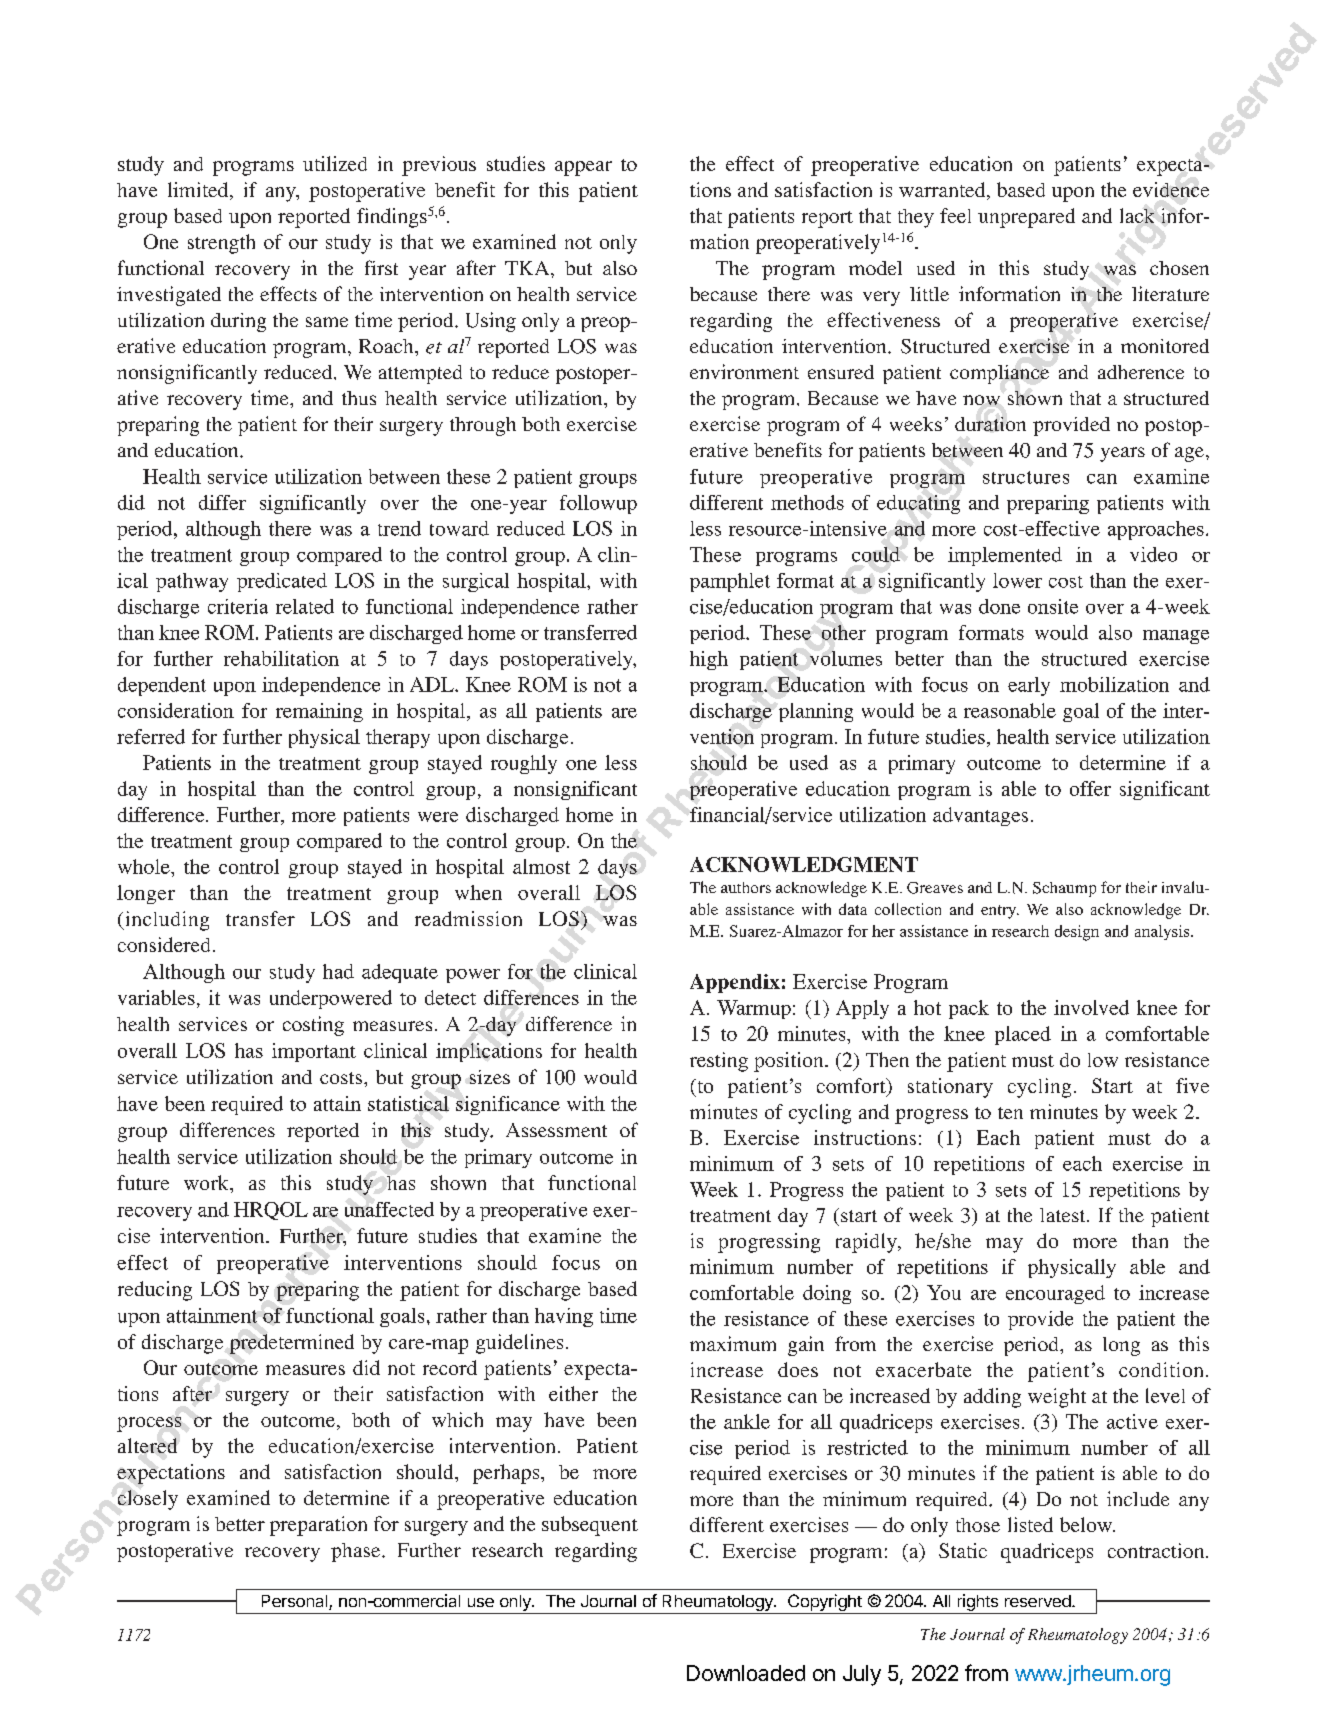 Image resolution: width=1327 pixels, height=1718 pixels. I want to click on had, so click(338, 971).
